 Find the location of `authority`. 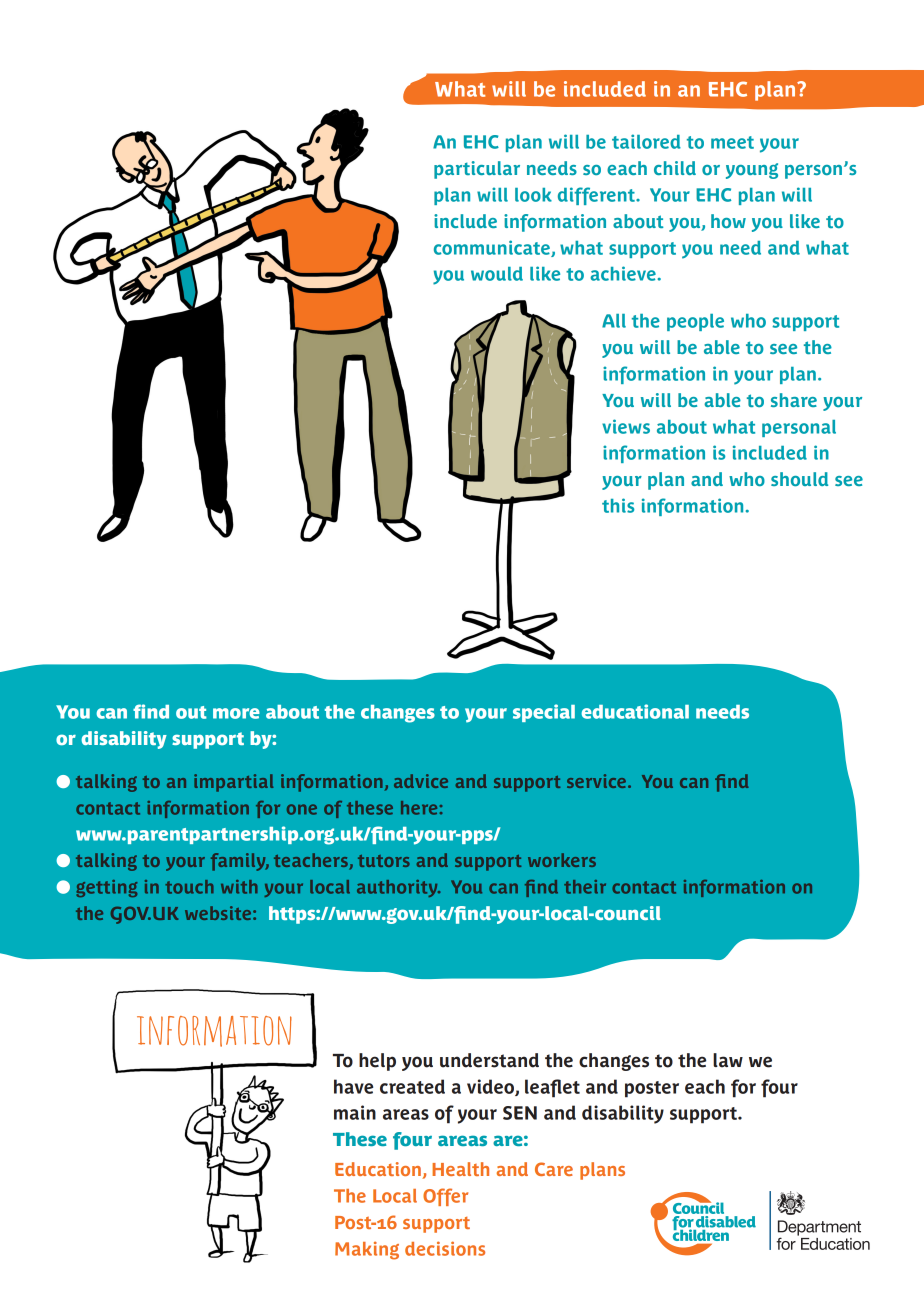

authority is located at coordinates (398, 888).
